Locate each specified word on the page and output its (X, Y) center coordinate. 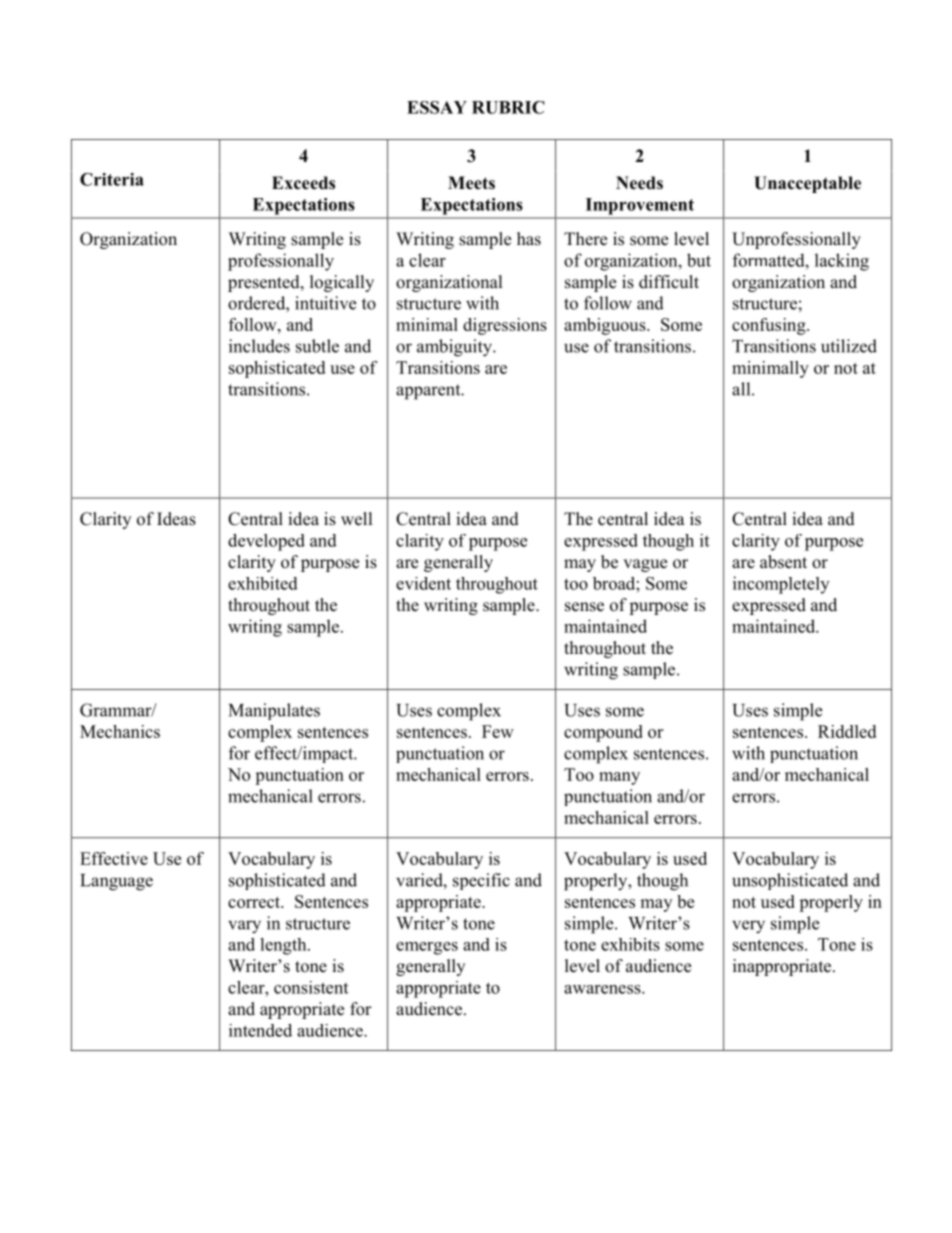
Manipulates (274, 711)
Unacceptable (807, 184)
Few (498, 731)
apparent (429, 392)
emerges (427, 948)
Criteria (112, 179)
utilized (849, 346)
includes (259, 346)
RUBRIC (508, 107)
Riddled (847, 731)
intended (260, 1030)
